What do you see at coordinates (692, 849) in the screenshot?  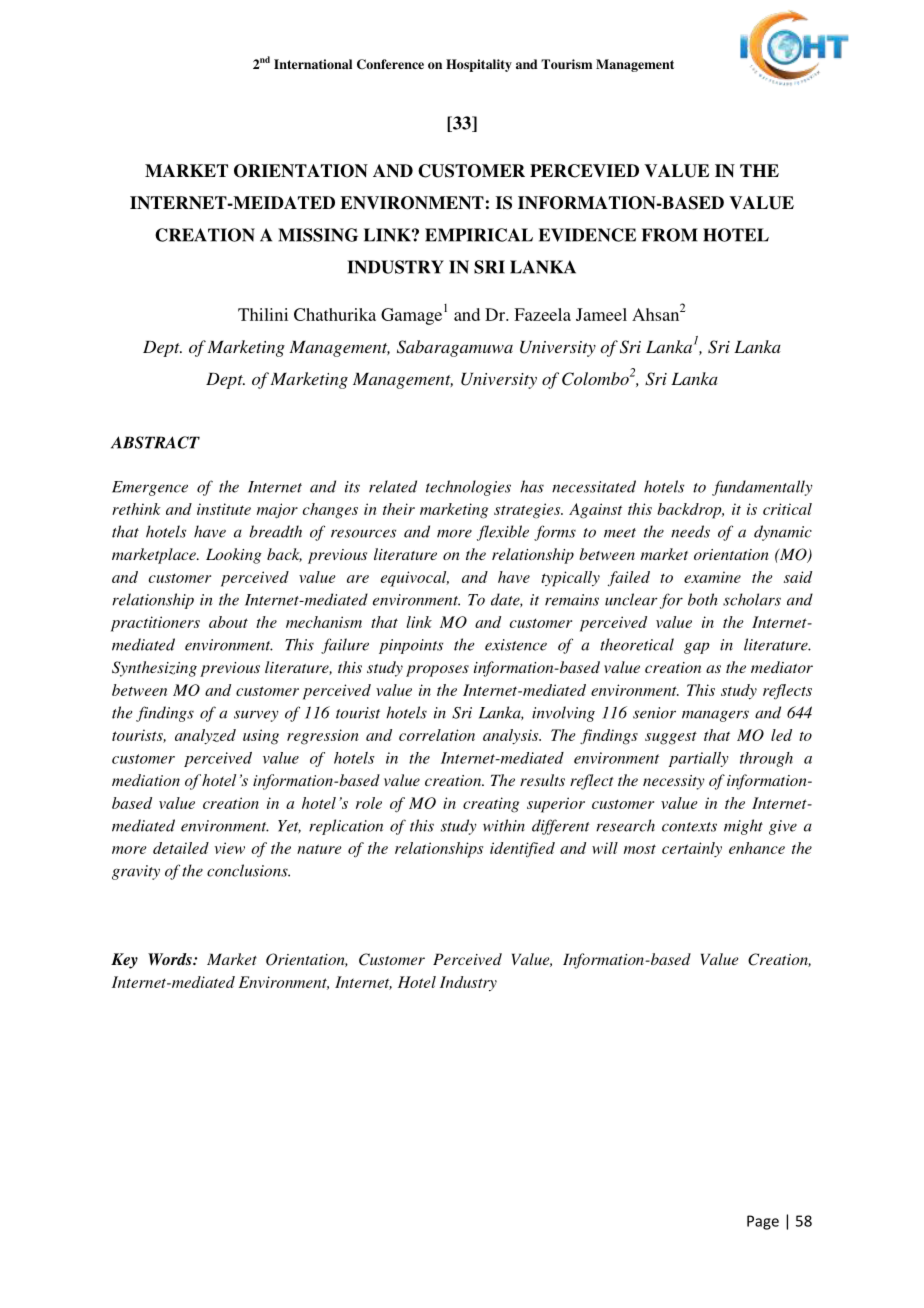 I see `certainly` at bounding box center [692, 849].
